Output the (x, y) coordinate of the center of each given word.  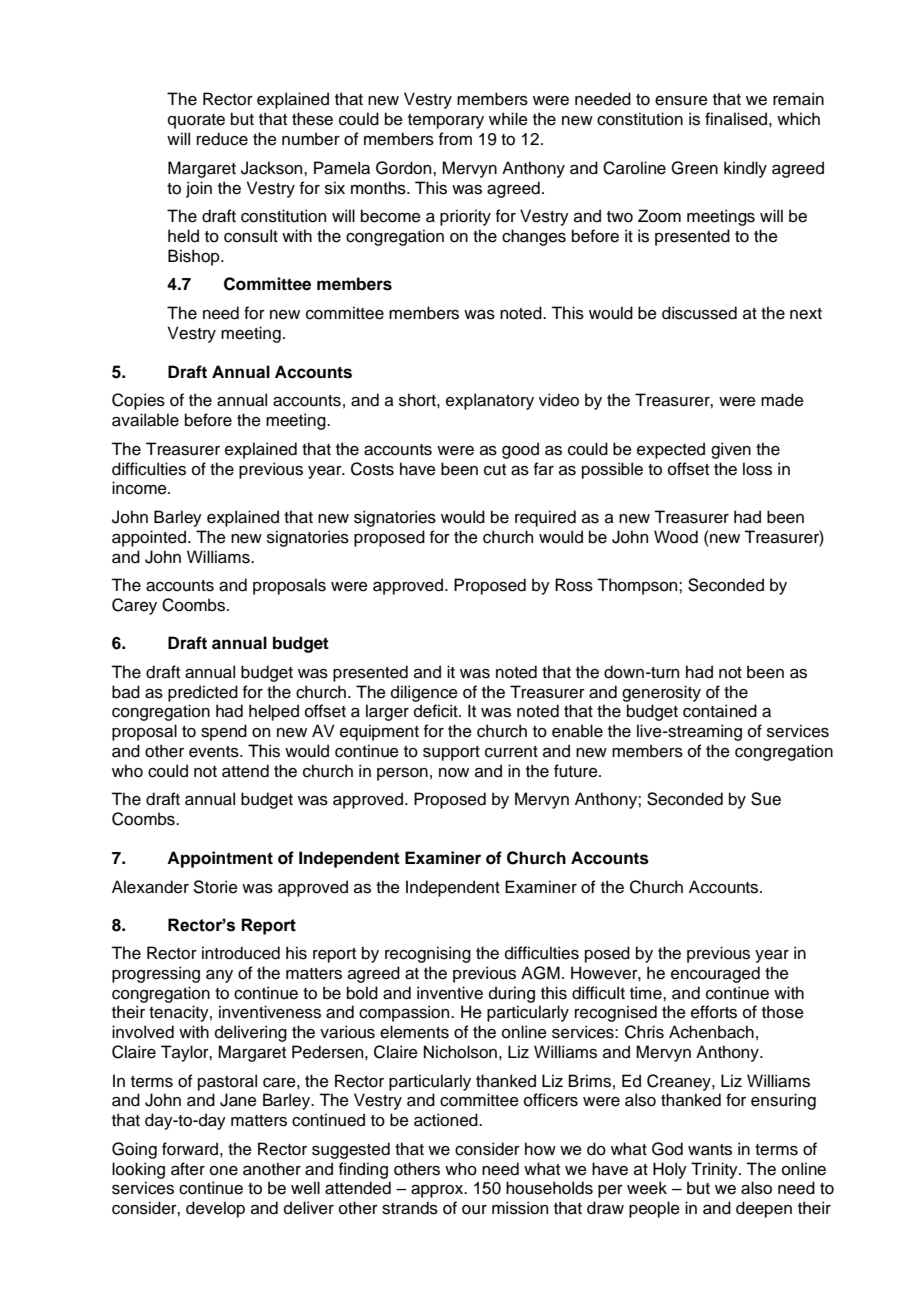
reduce (222, 139)
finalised (736, 119)
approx (438, 1191)
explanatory (490, 401)
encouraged (715, 974)
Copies (138, 401)
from (455, 139)
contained (720, 711)
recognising (428, 954)
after (188, 1169)
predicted (203, 693)
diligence (424, 693)
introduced (241, 953)
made (782, 400)
